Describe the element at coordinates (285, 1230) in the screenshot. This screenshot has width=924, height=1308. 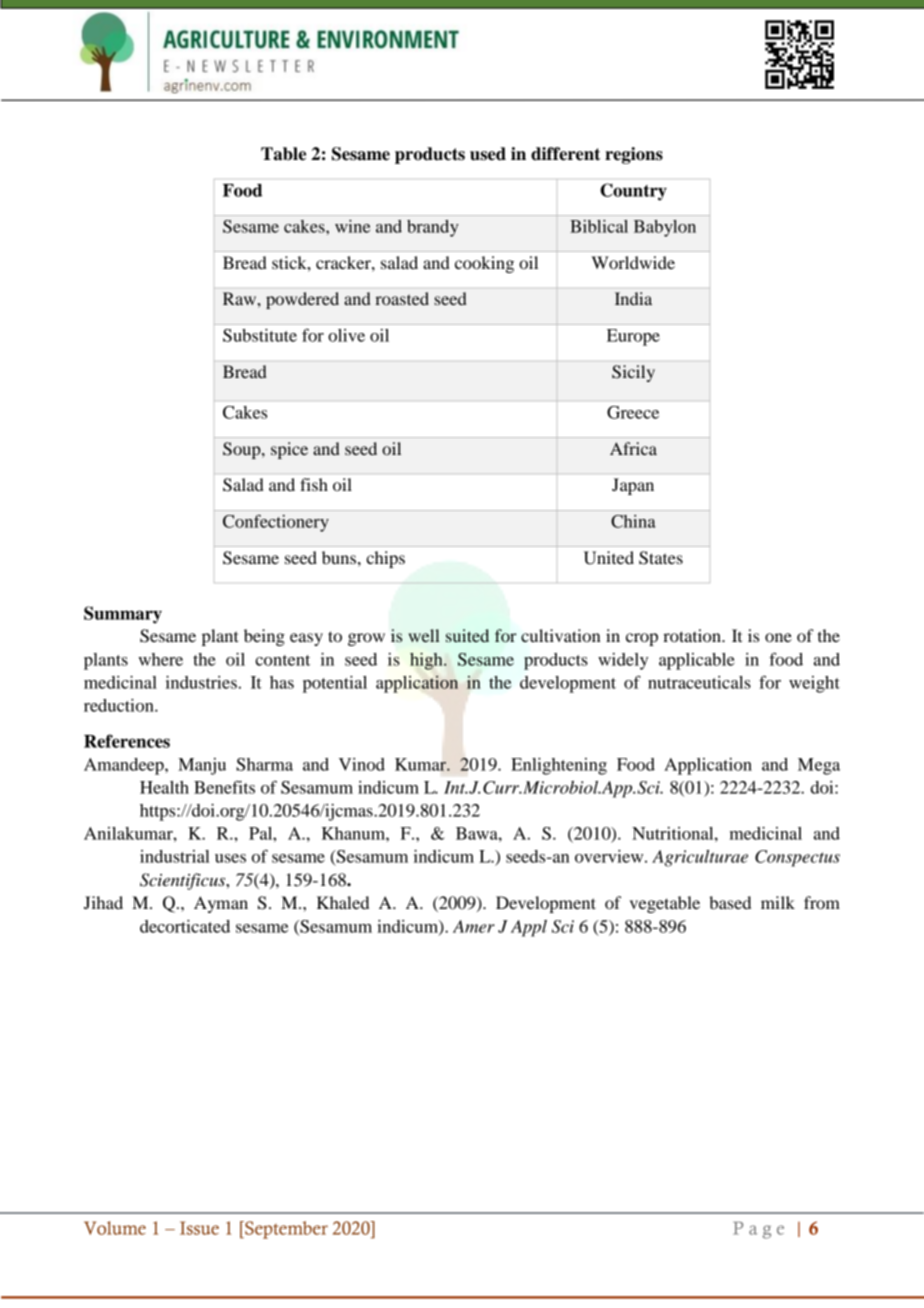
I see `September` at that location.
